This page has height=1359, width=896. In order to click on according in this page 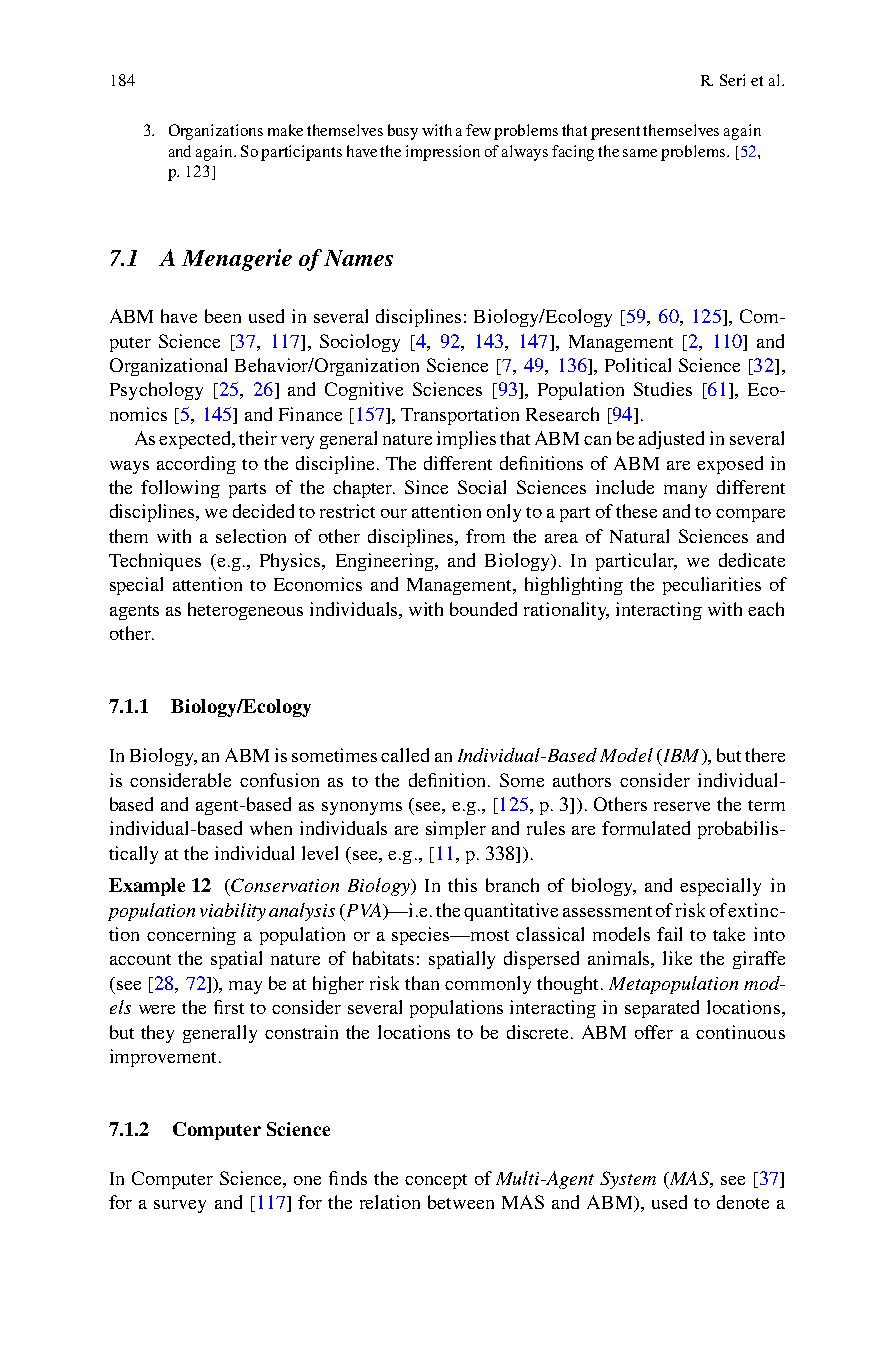, I will do `click(196, 465)`.
